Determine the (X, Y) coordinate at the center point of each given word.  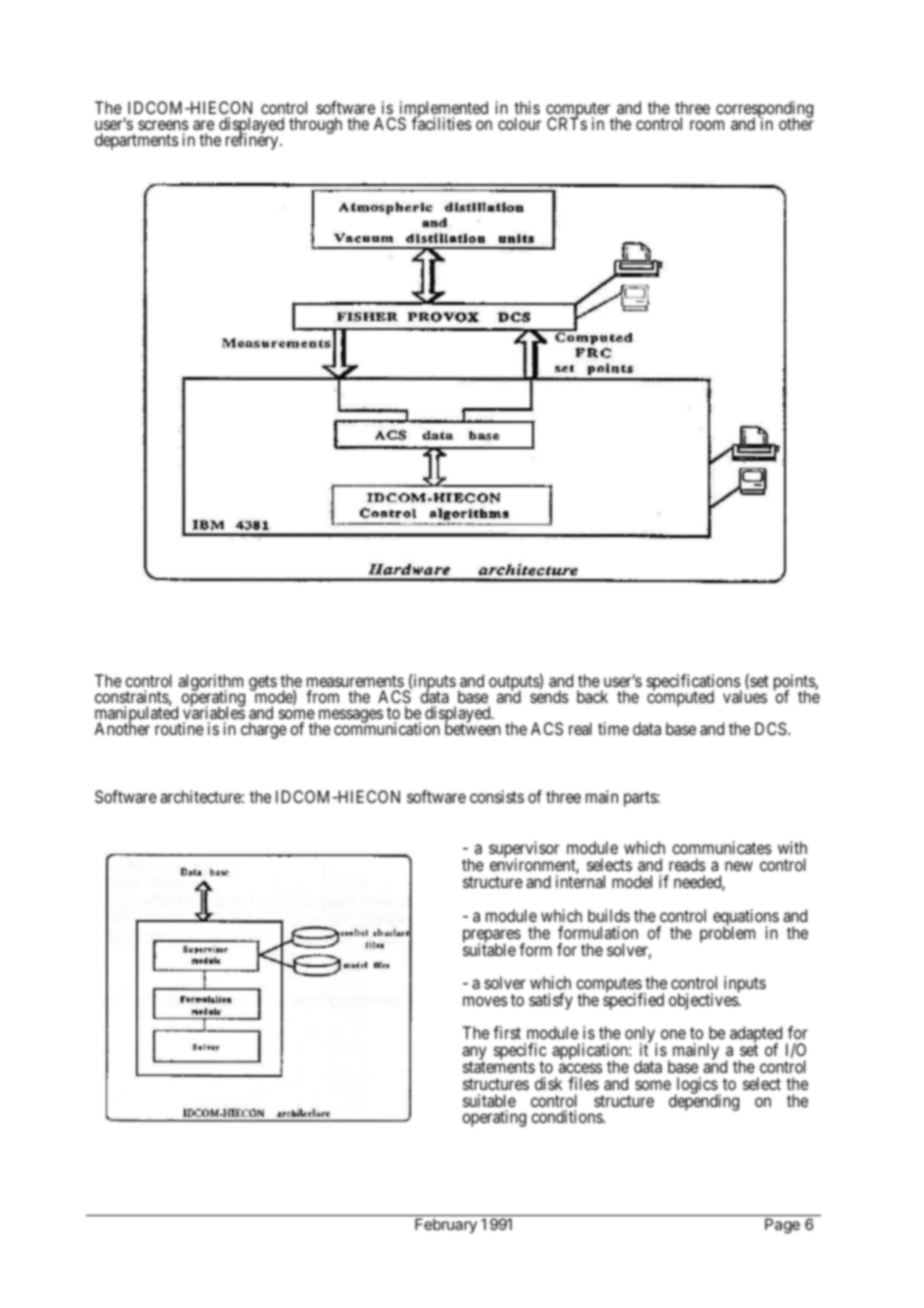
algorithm (210, 683)
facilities (441, 123)
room (707, 125)
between (473, 728)
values (745, 696)
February (446, 1226)
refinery (253, 141)
